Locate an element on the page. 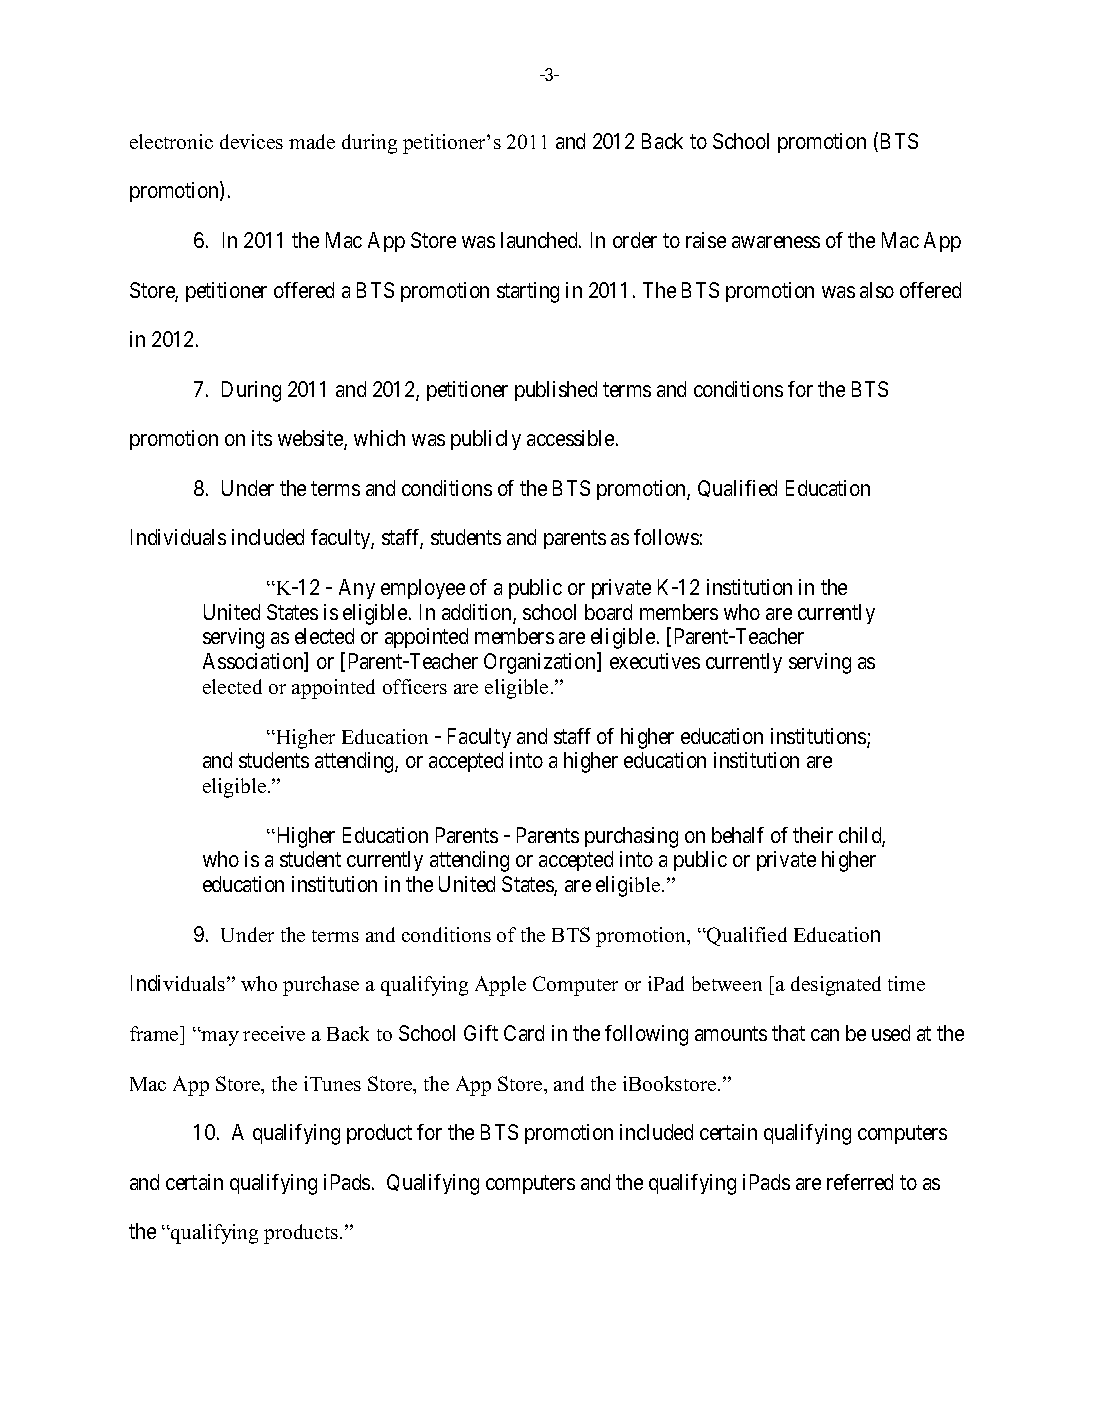  Organization is located at coordinates (541, 663).
